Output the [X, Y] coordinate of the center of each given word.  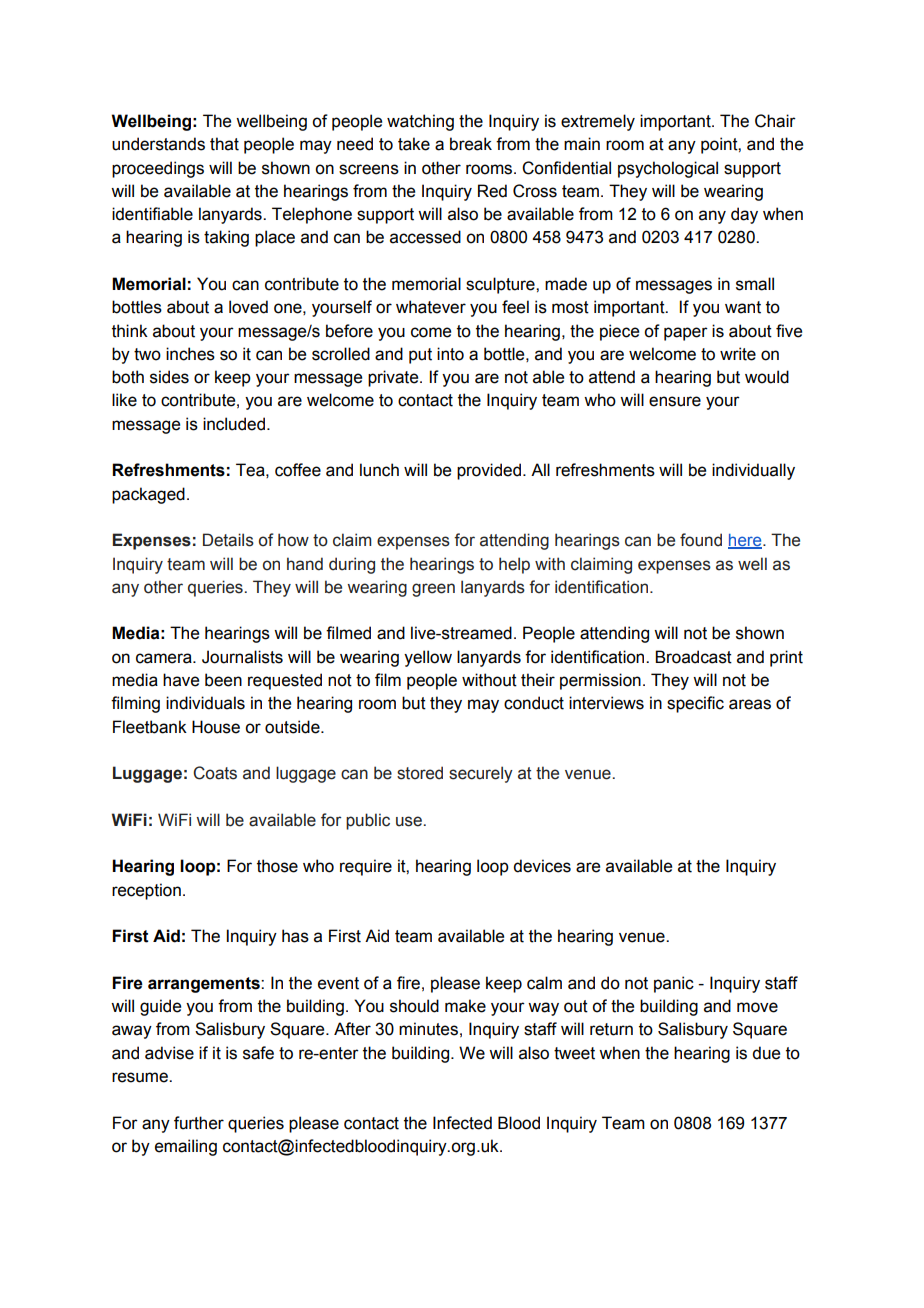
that [224, 144]
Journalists [242, 657]
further [199, 1123]
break [471, 144]
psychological [668, 169]
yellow [428, 658]
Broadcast [693, 657]
